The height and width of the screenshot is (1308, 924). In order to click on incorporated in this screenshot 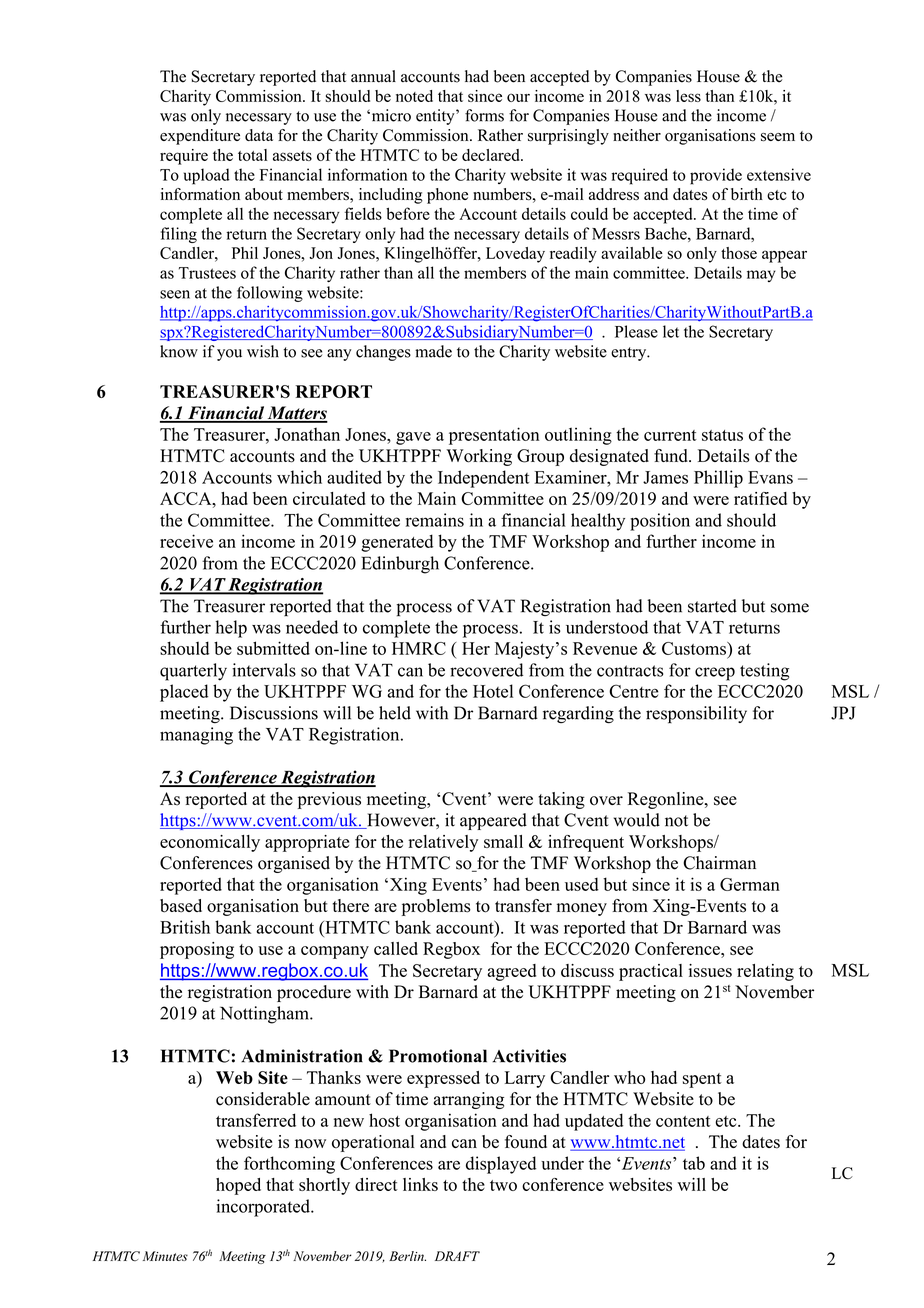, I will do `click(264, 1208)`.
